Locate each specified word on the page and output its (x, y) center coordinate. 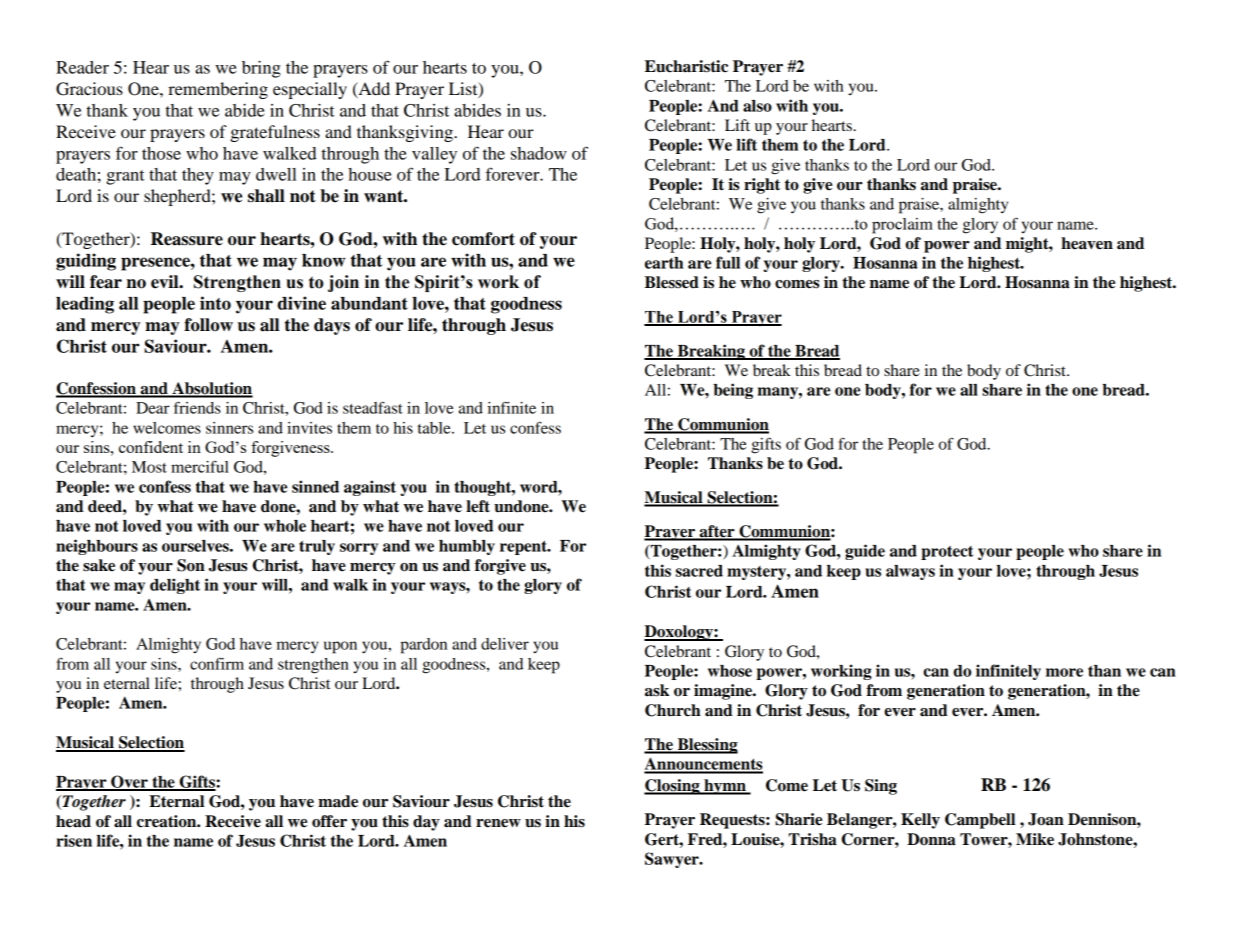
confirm (217, 663)
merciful (200, 466)
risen (74, 840)
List (464, 89)
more (1064, 672)
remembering (218, 90)
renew (498, 823)
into (215, 303)
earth (664, 263)
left (478, 506)
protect (947, 553)
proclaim (902, 226)
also (757, 106)
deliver (505, 644)
